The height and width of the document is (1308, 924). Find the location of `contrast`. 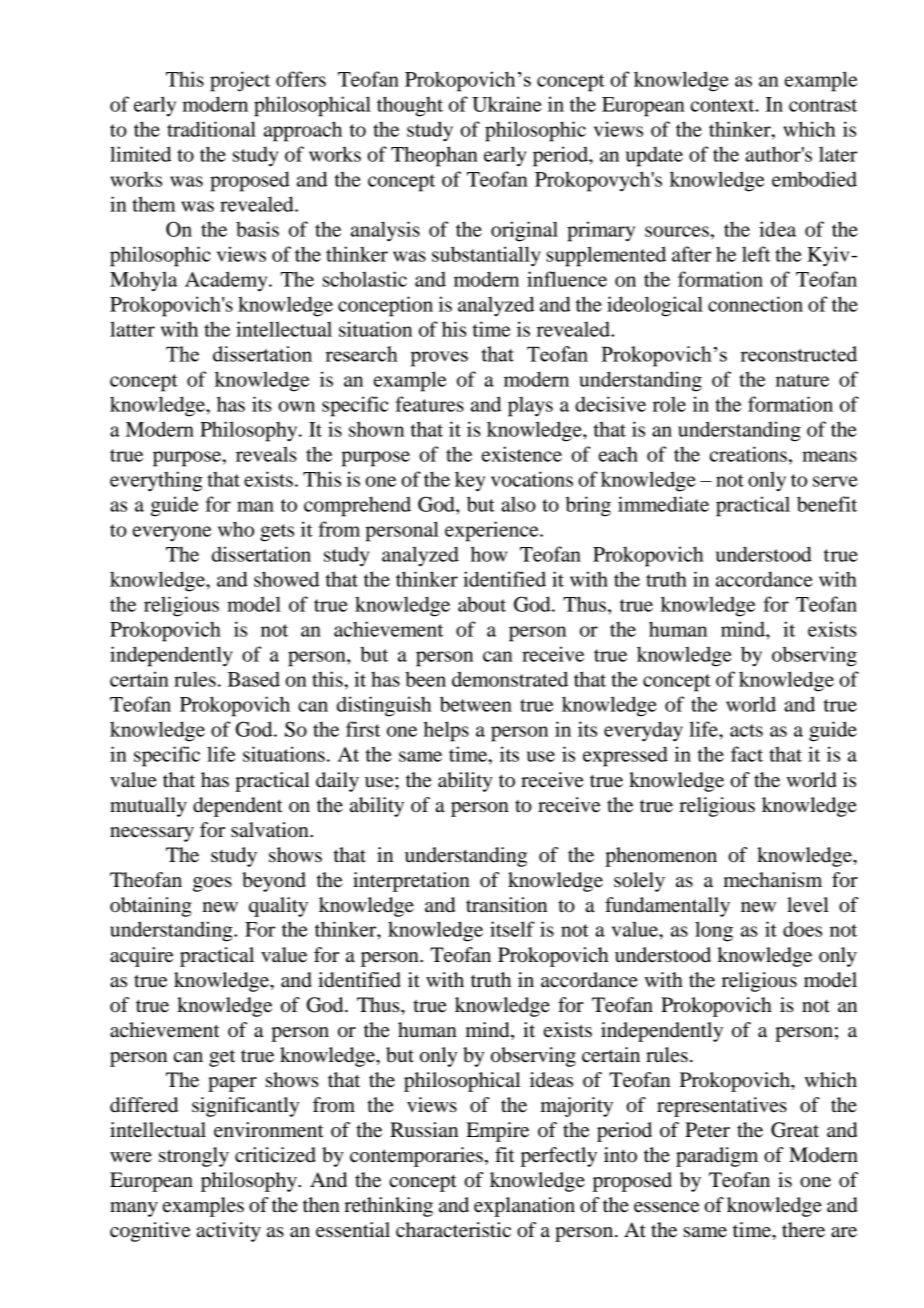

contrast is located at coordinates (823, 105).
